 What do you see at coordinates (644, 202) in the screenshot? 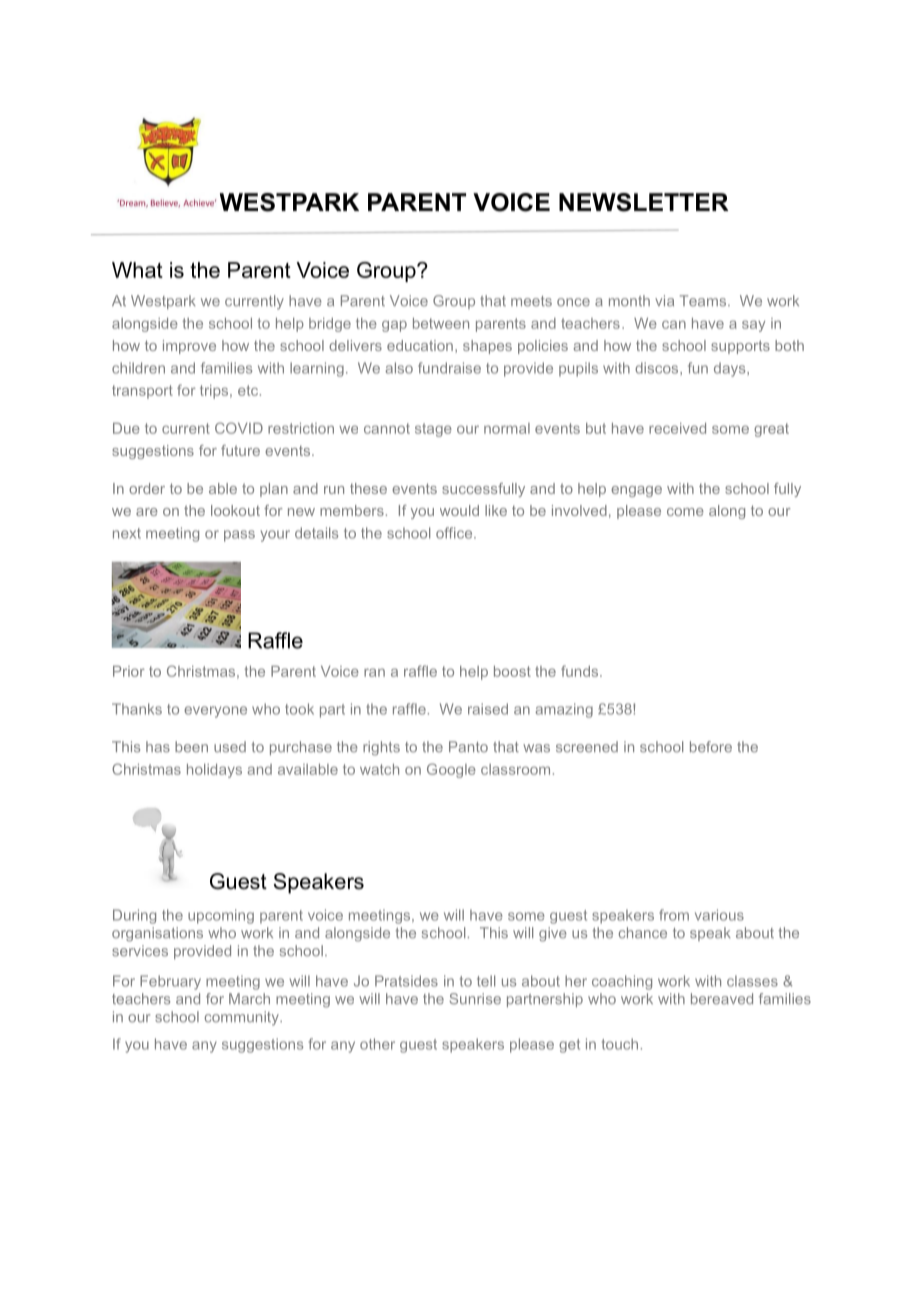
I see `NEWSLETTER` at bounding box center [644, 202].
